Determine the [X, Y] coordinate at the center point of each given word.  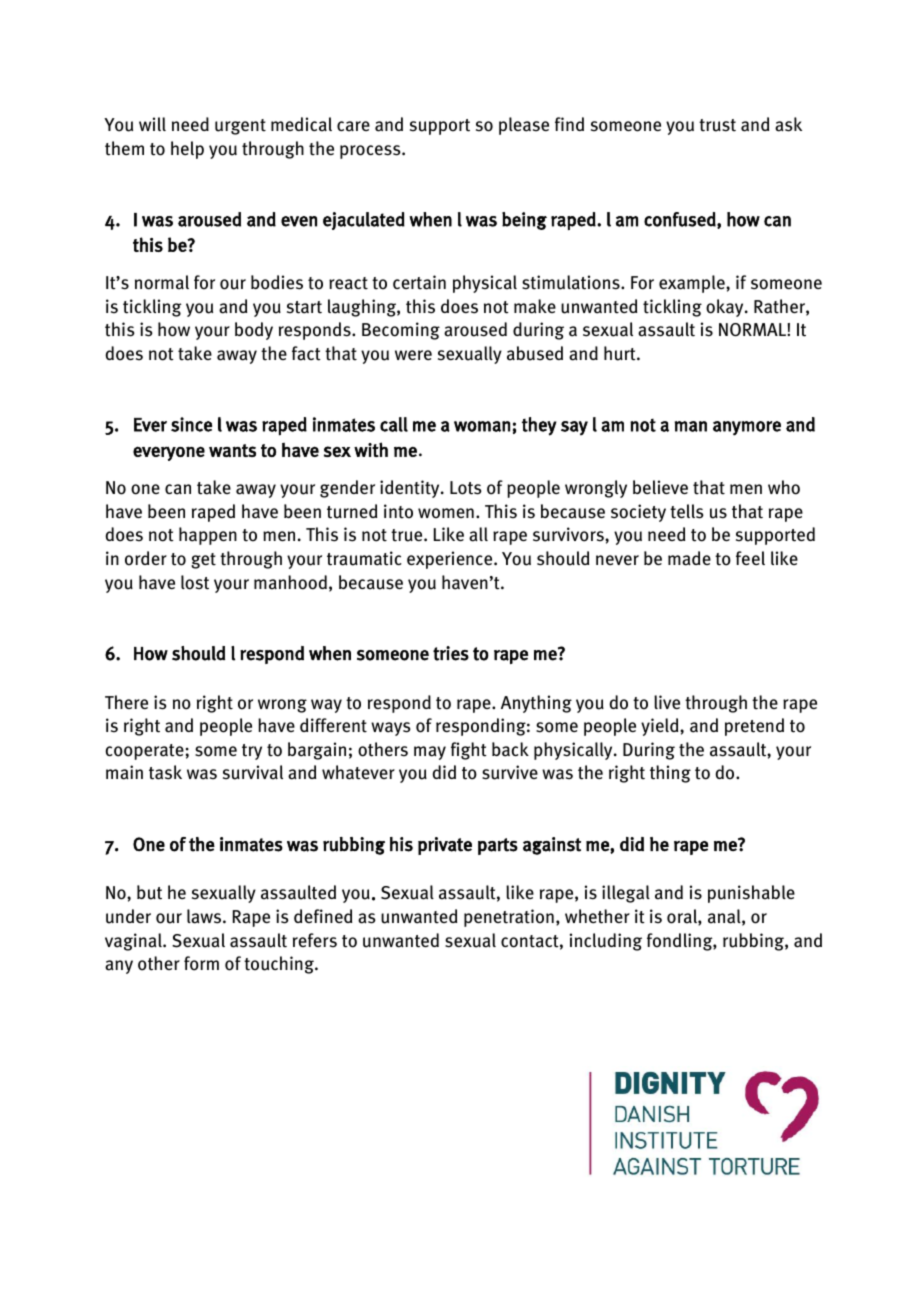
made [689, 558]
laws [205, 916]
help [187, 150]
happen [208, 536]
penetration [509, 918]
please [524, 126]
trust [717, 125]
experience [451, 560]
